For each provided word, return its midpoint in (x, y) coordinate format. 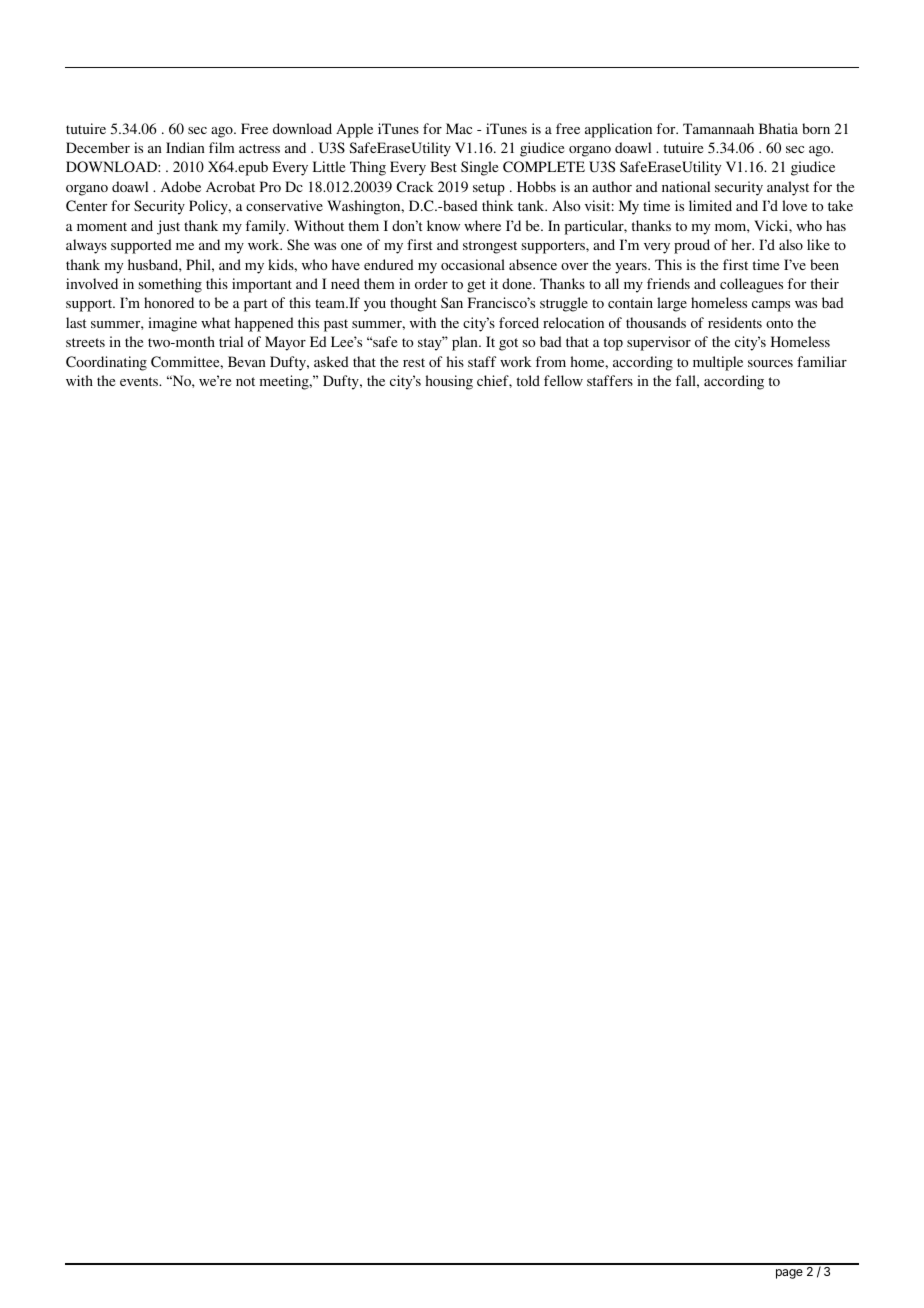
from (551, 361)
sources (770, 363)
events (140, 381)
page (789, 1274)
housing (449, 382)
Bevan (247, 361)
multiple (718, 363)
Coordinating (106, 363)
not (245, 381)
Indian (185, 147)
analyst (788, 188)
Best (443, 166)
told (528, 380)
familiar (822, 361)
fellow (563, 380)
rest (414, 362)
